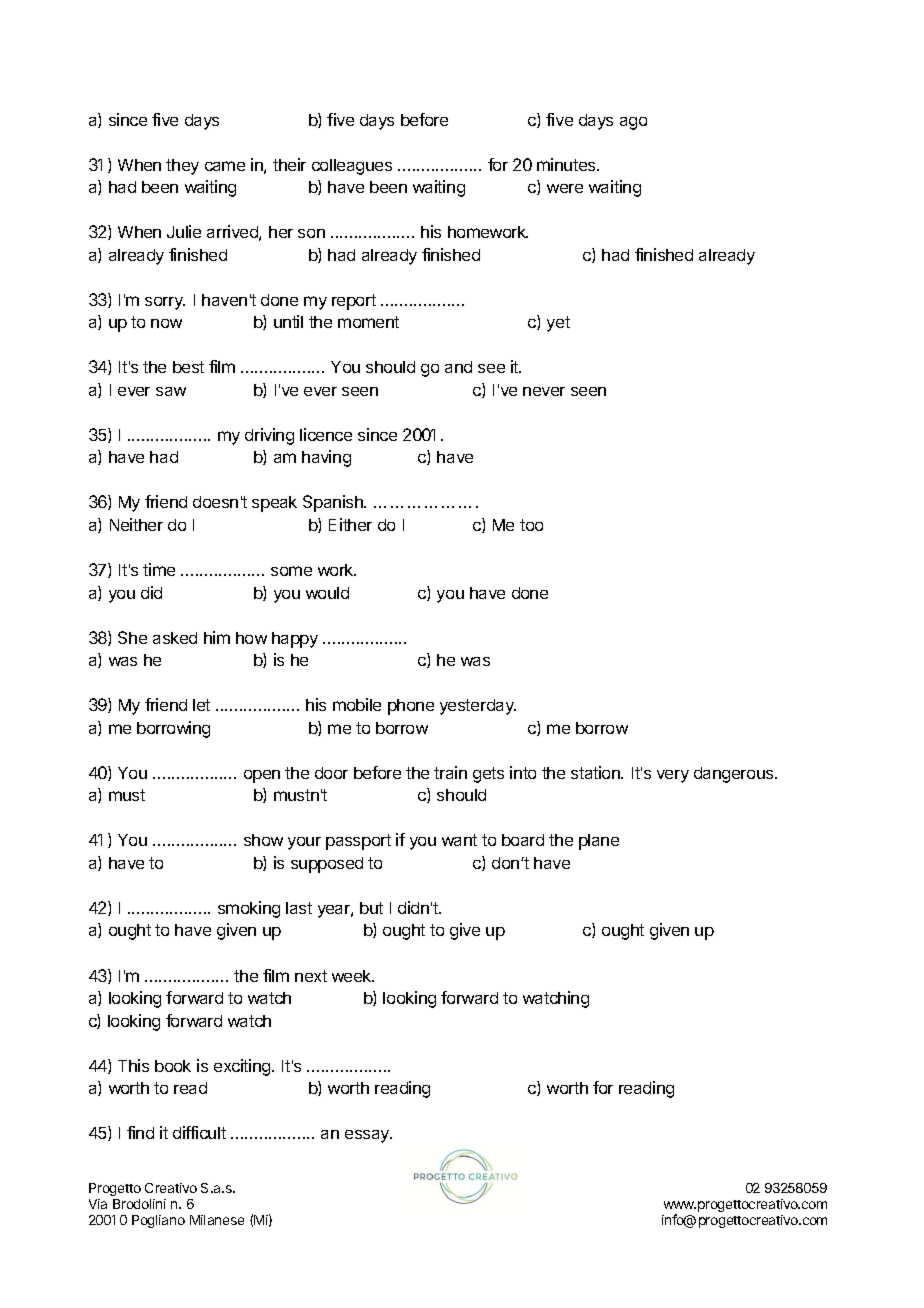  Describe the element at coordinates (599, 842) in the image. I see `plane` at that location.
